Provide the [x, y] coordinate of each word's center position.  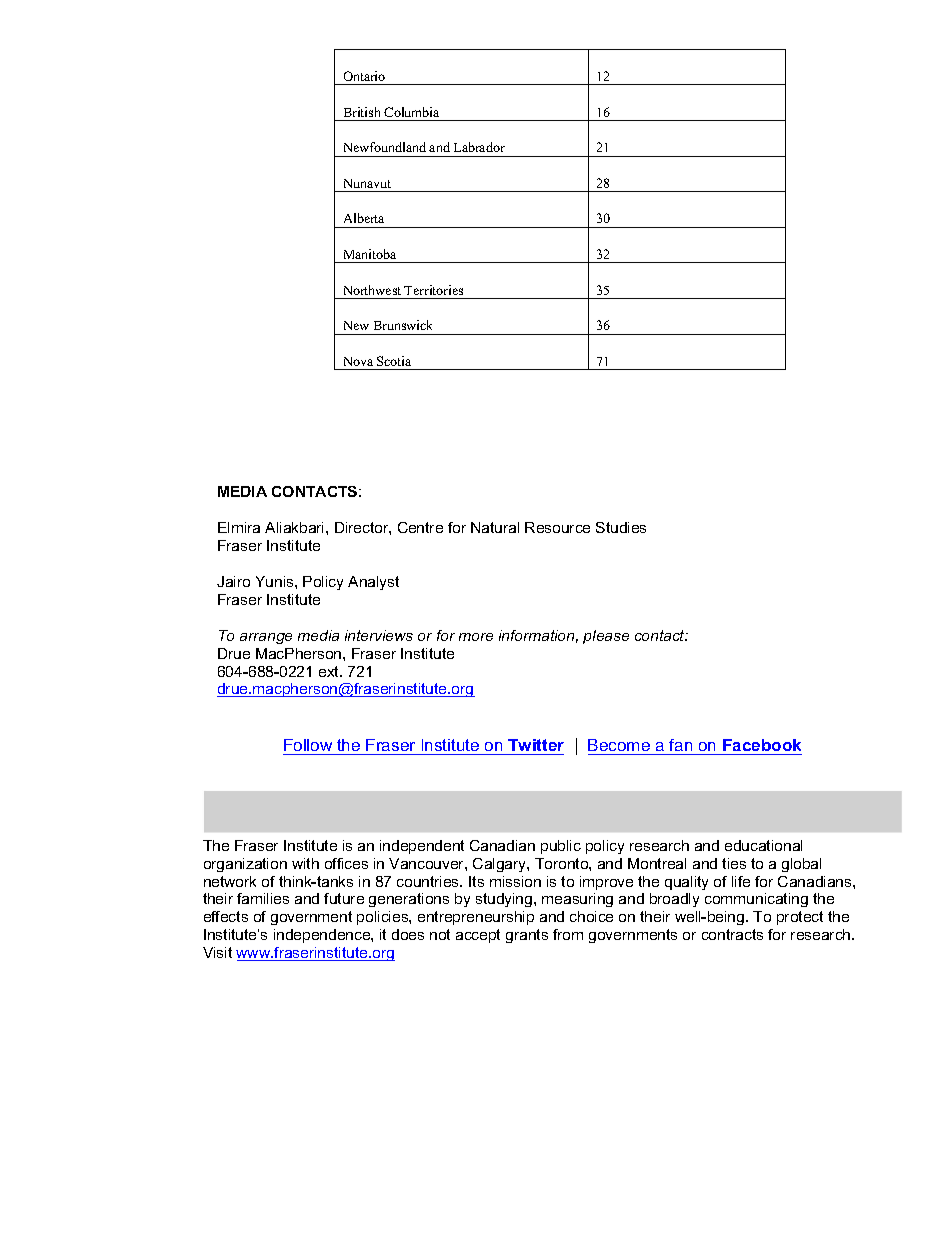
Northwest [372, 290]
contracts [732, 934]
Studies [621, 527]
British [362, 112]
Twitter [536, 745]
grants [527, 936]
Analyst [373, 583]
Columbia [411, 112]
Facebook [762, 745]
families [263, 898]
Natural [495, 527]
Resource [557, 527]
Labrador [479, 147]
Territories [433, 290]
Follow [308, 745]
